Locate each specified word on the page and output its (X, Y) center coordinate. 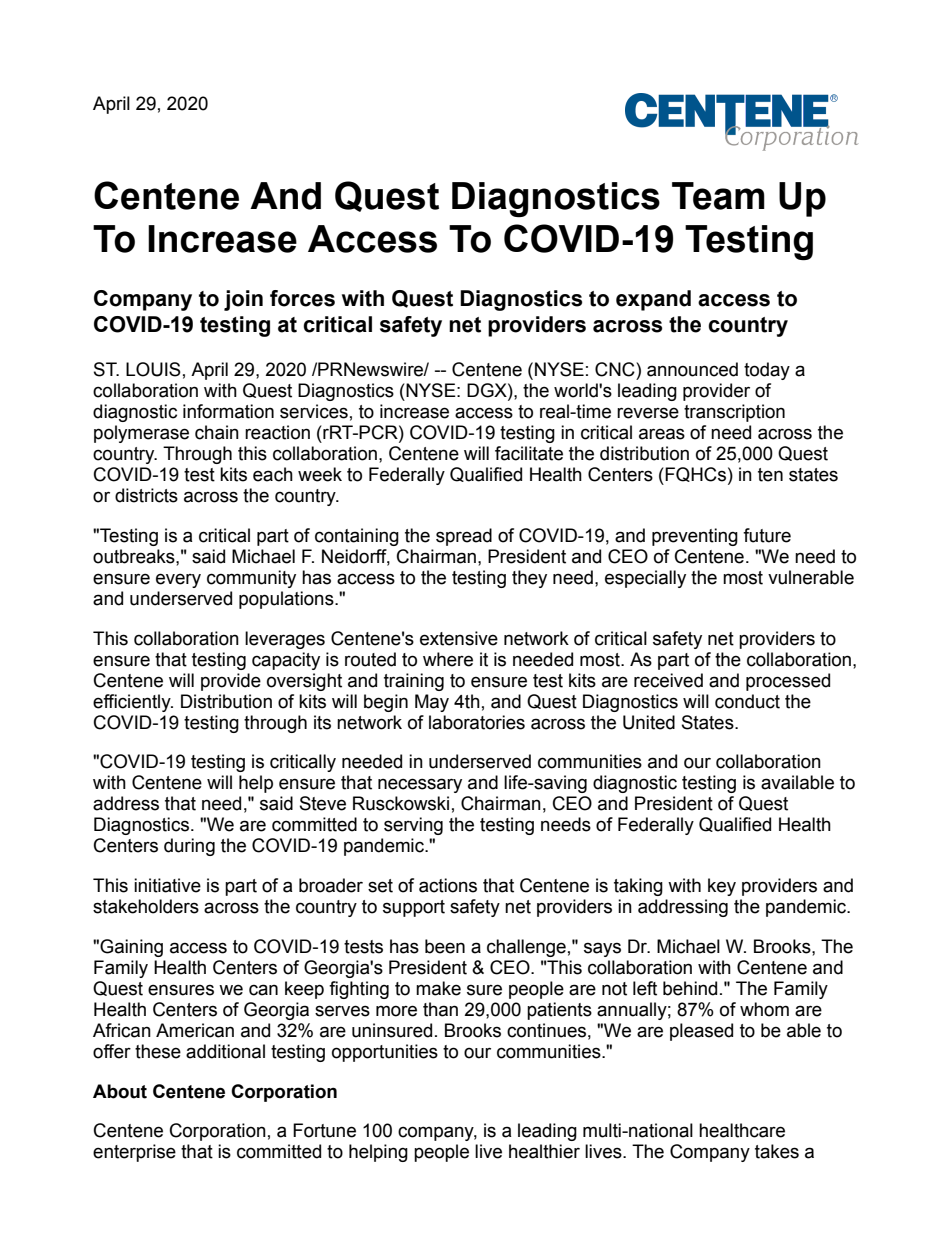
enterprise (134, 1153)
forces (302, 298)
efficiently (133, 703)
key (722, 887)
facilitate (529, 453)
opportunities (385, 1053)
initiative (167, 885)
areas (662, 434)
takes (777, 1151)
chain (217, 432)
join (243, 300)
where (448, 659)
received (668, 680)
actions (448, 885)
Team (718, 196)
